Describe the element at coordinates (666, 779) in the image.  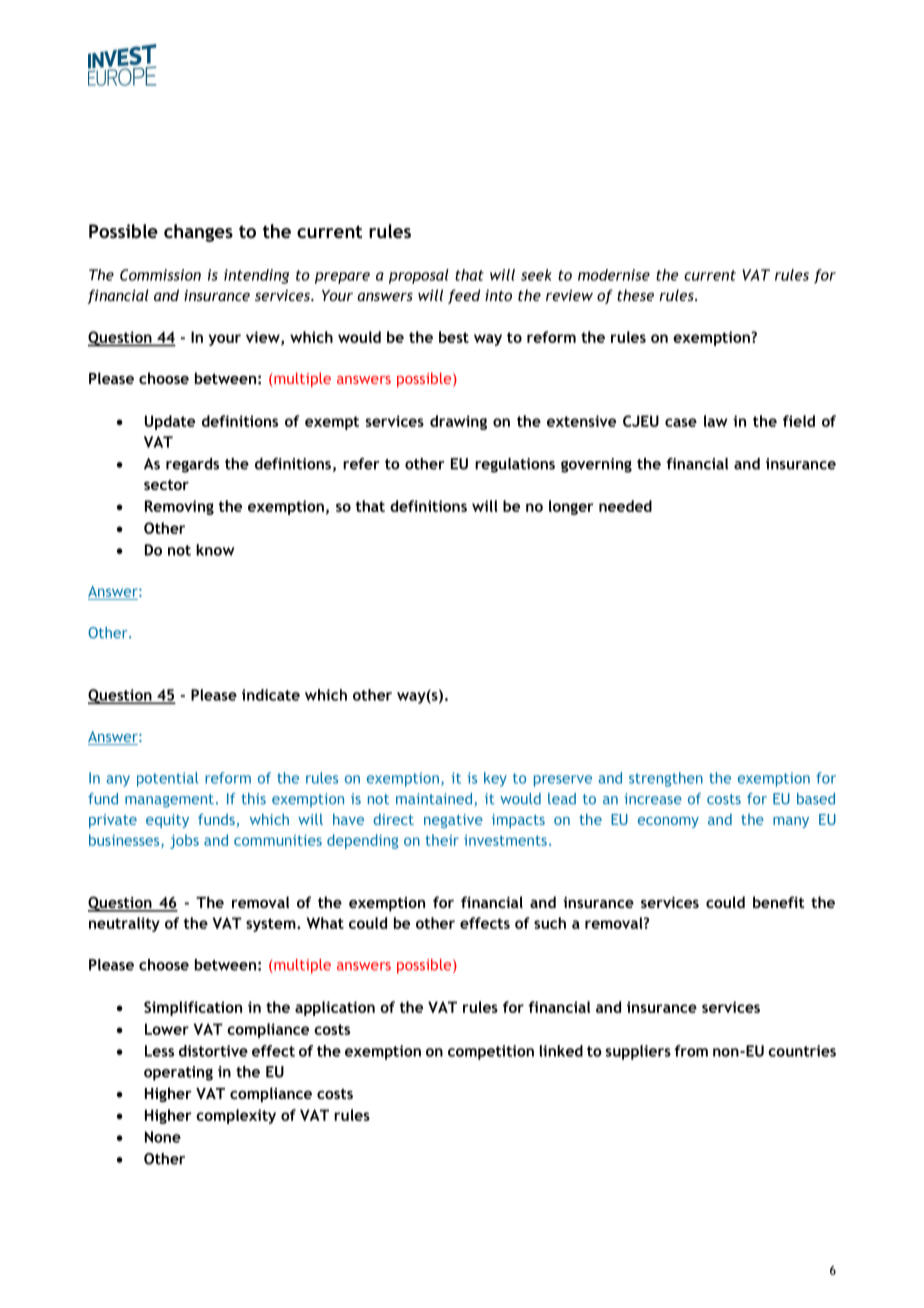
I see `strengthen` at that location.
